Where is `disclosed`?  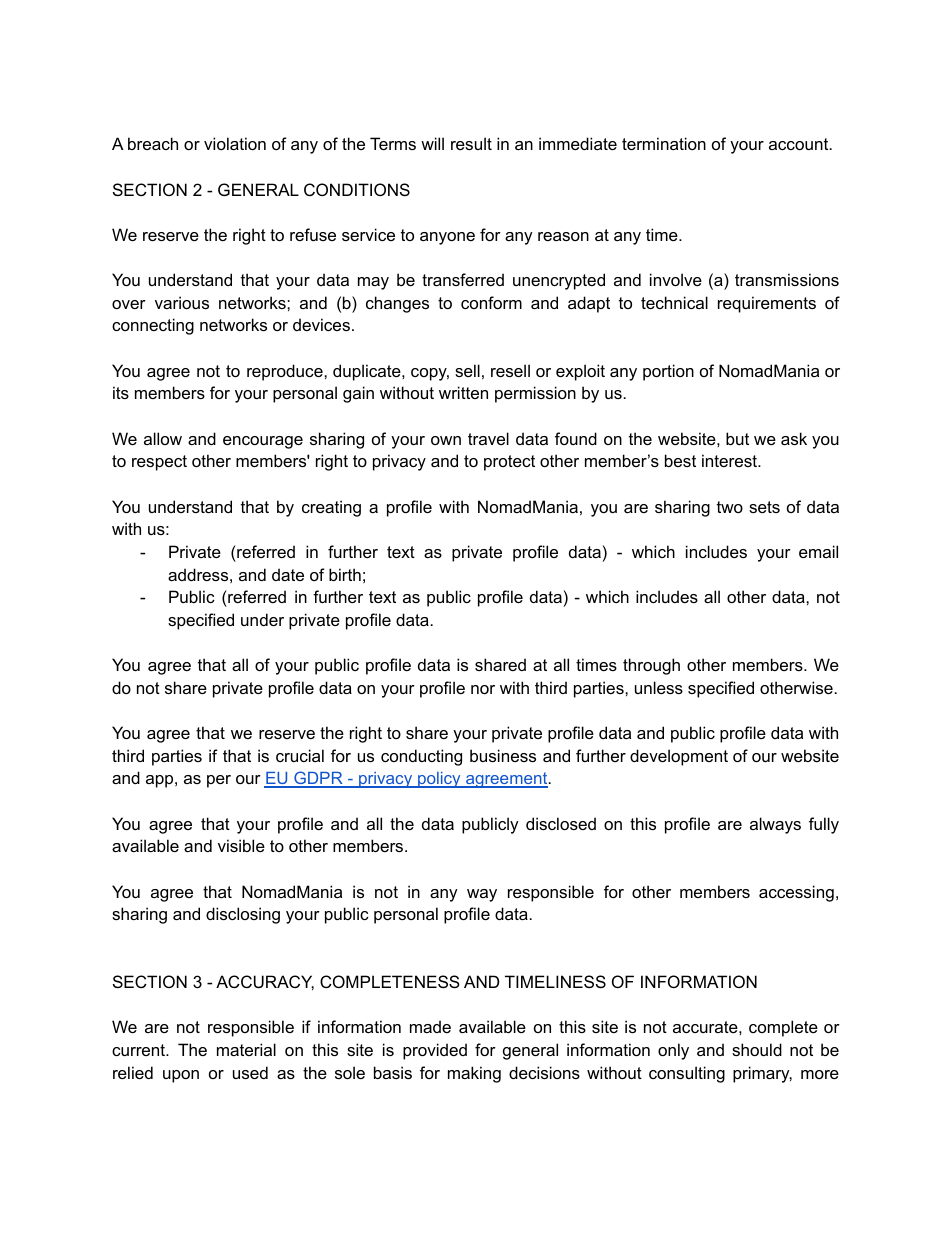 disclosed is located at coordinates (561, 823).
